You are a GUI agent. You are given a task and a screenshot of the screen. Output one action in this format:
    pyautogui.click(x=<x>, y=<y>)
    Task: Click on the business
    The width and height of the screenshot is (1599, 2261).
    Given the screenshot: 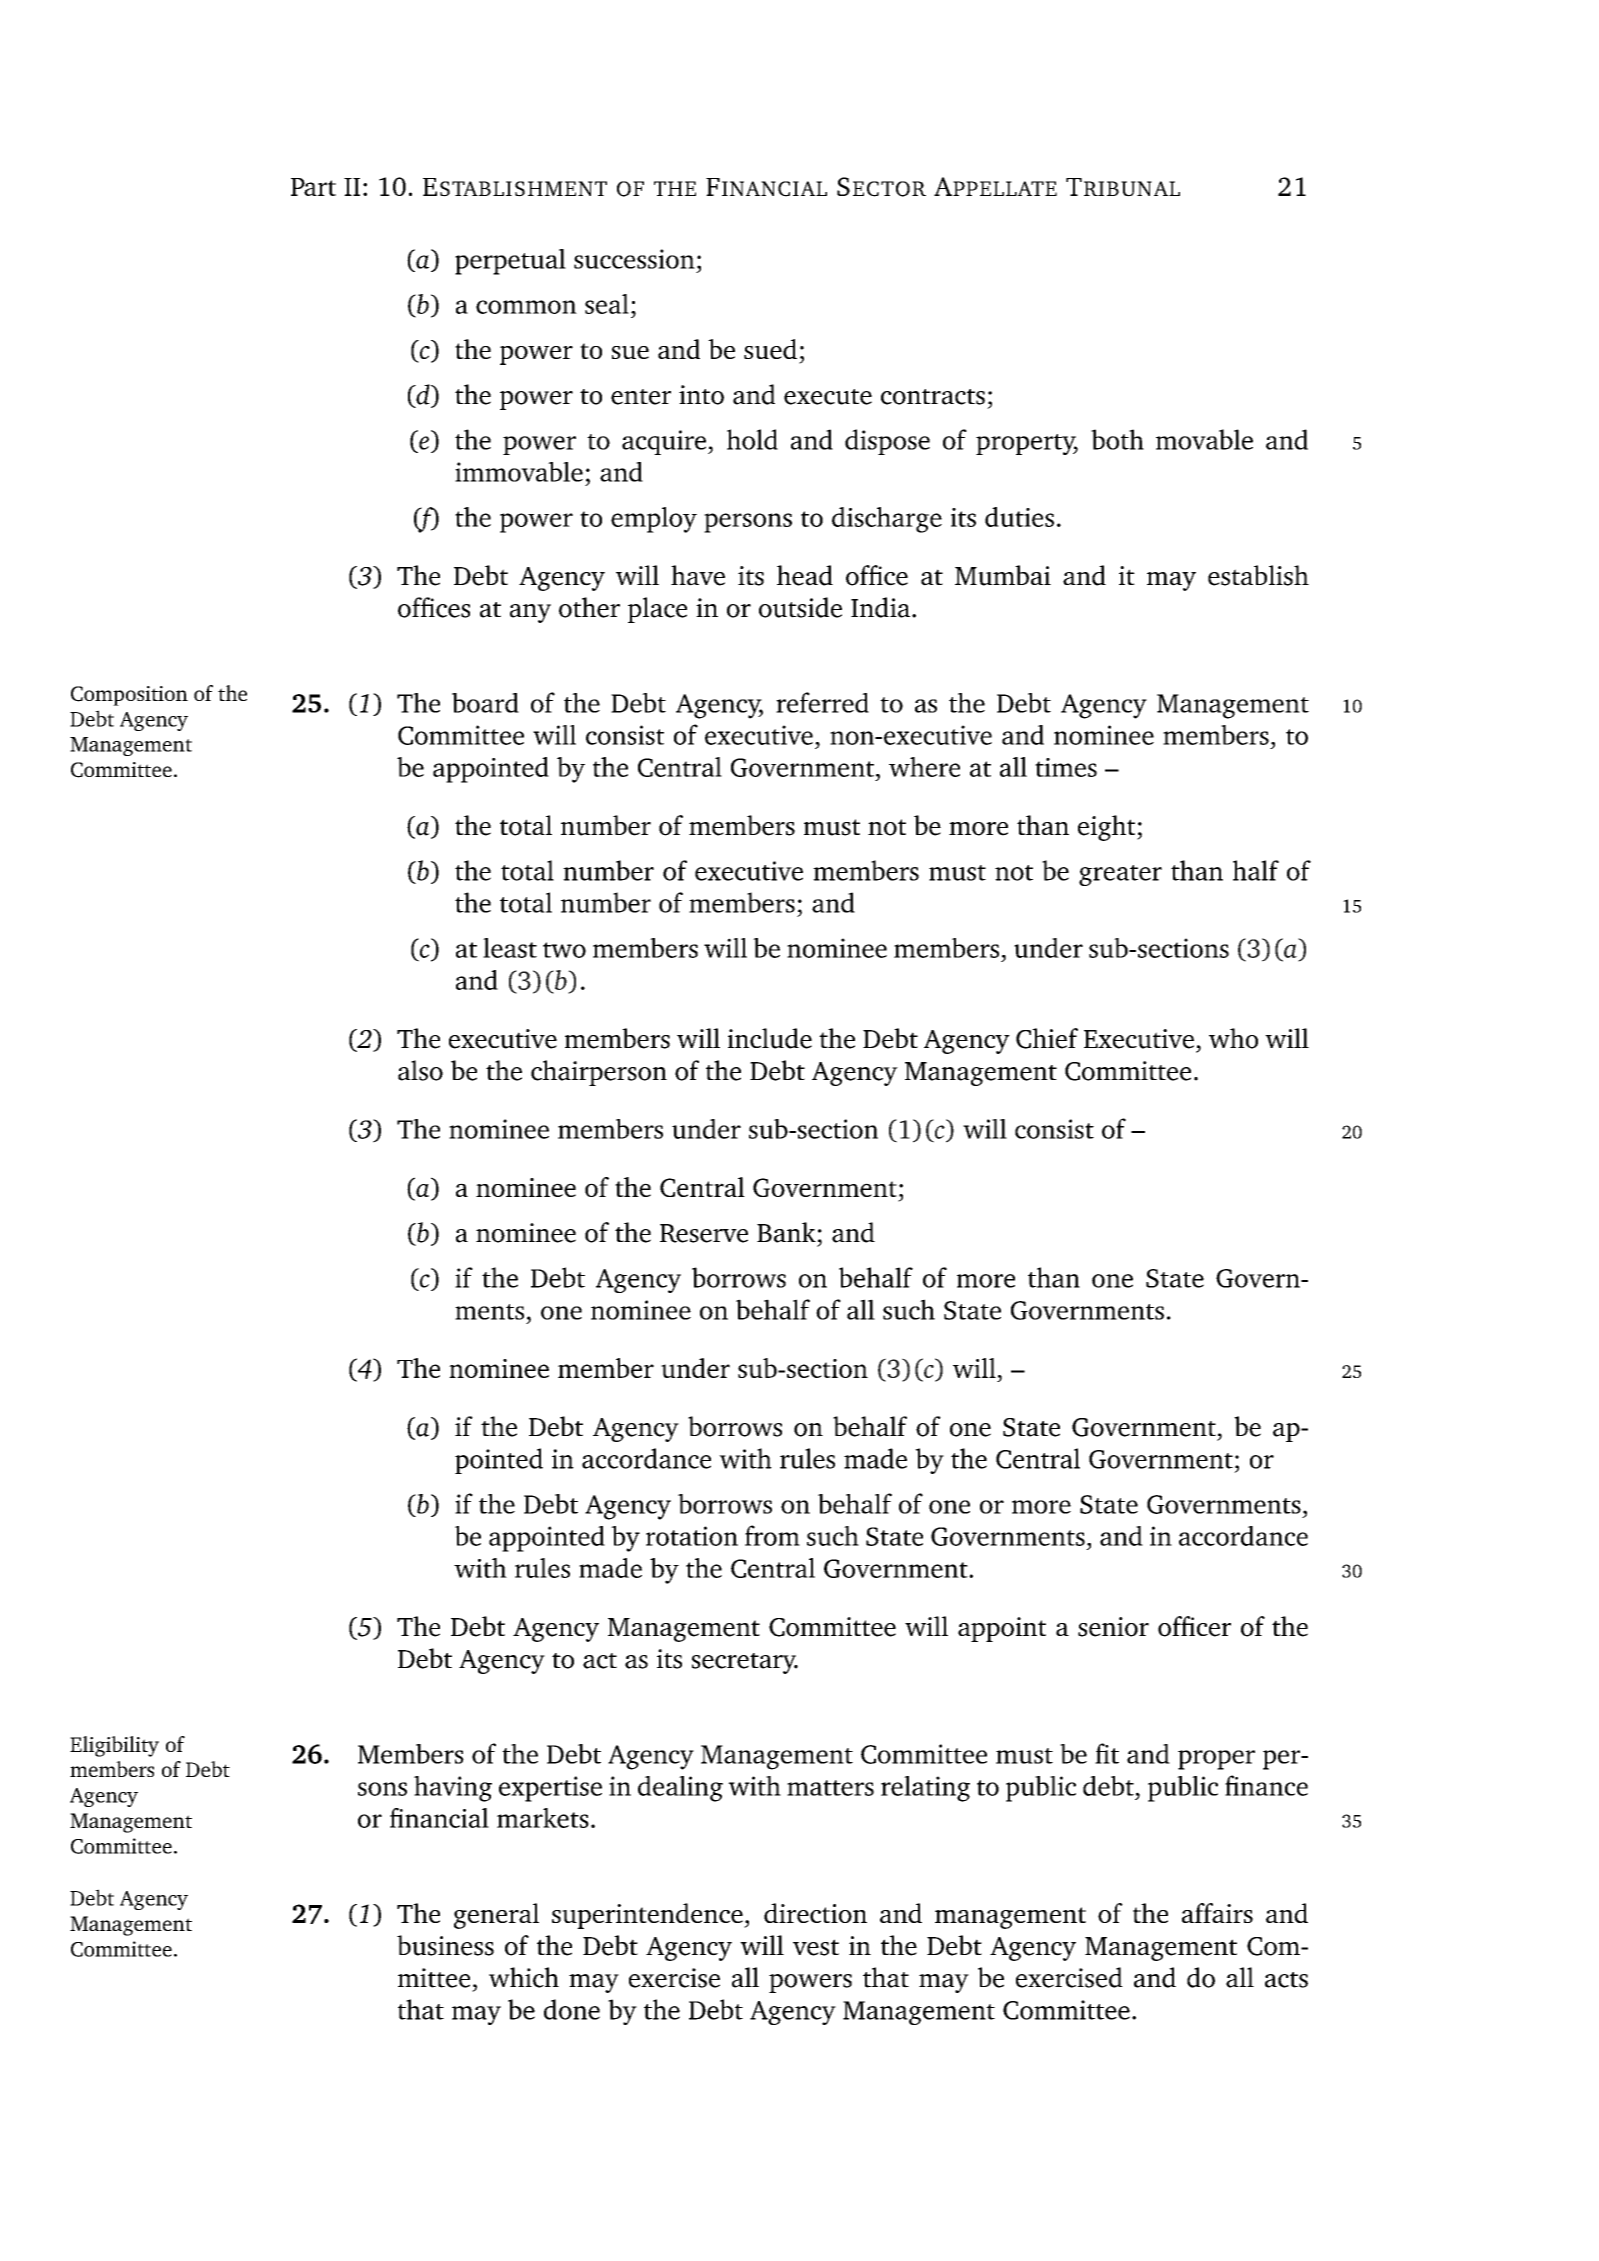 What is the action you would take?
    pyautogui.click(x=445, y=1945)
